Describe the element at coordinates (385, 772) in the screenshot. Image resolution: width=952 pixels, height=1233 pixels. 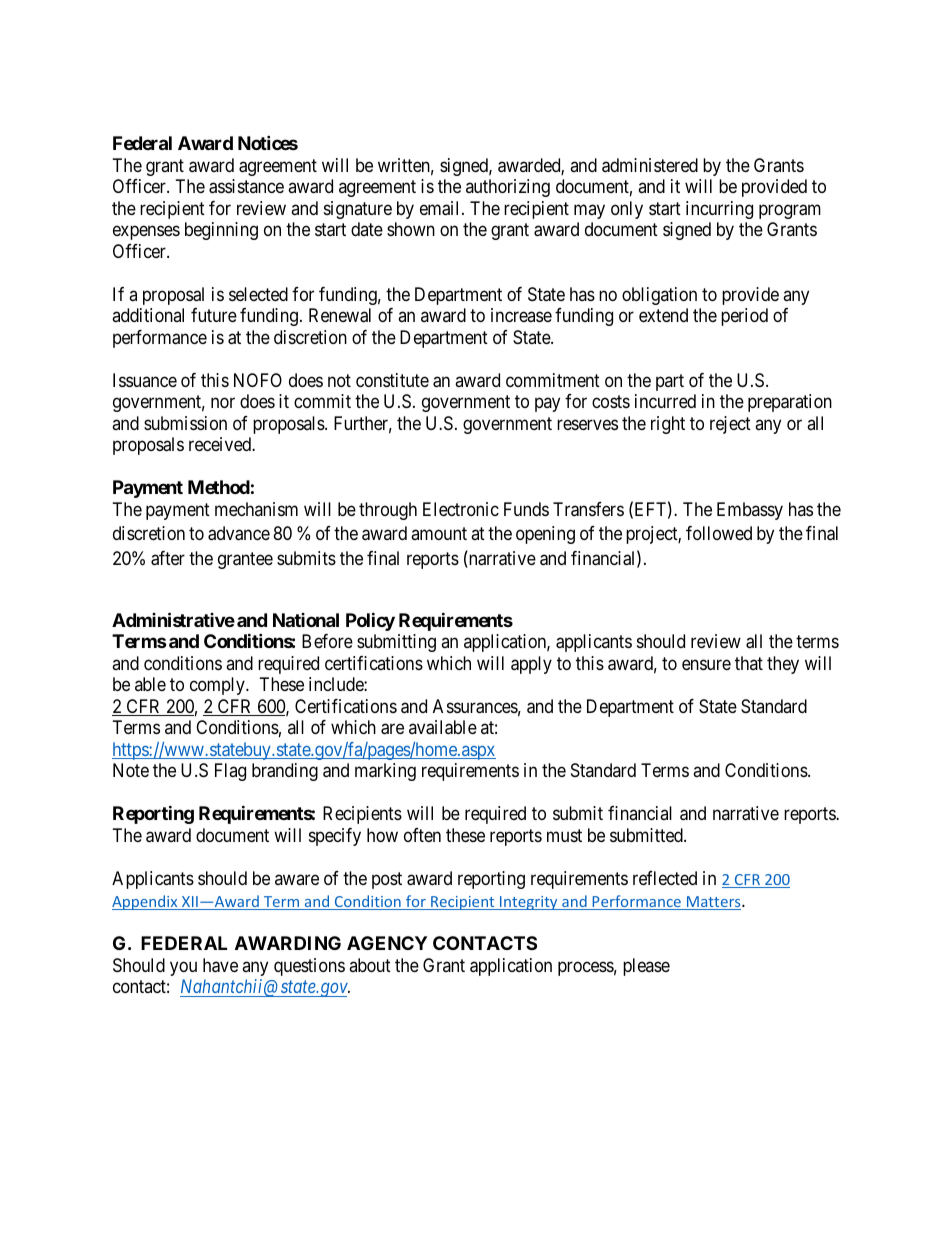
I see `marking` at that location.
